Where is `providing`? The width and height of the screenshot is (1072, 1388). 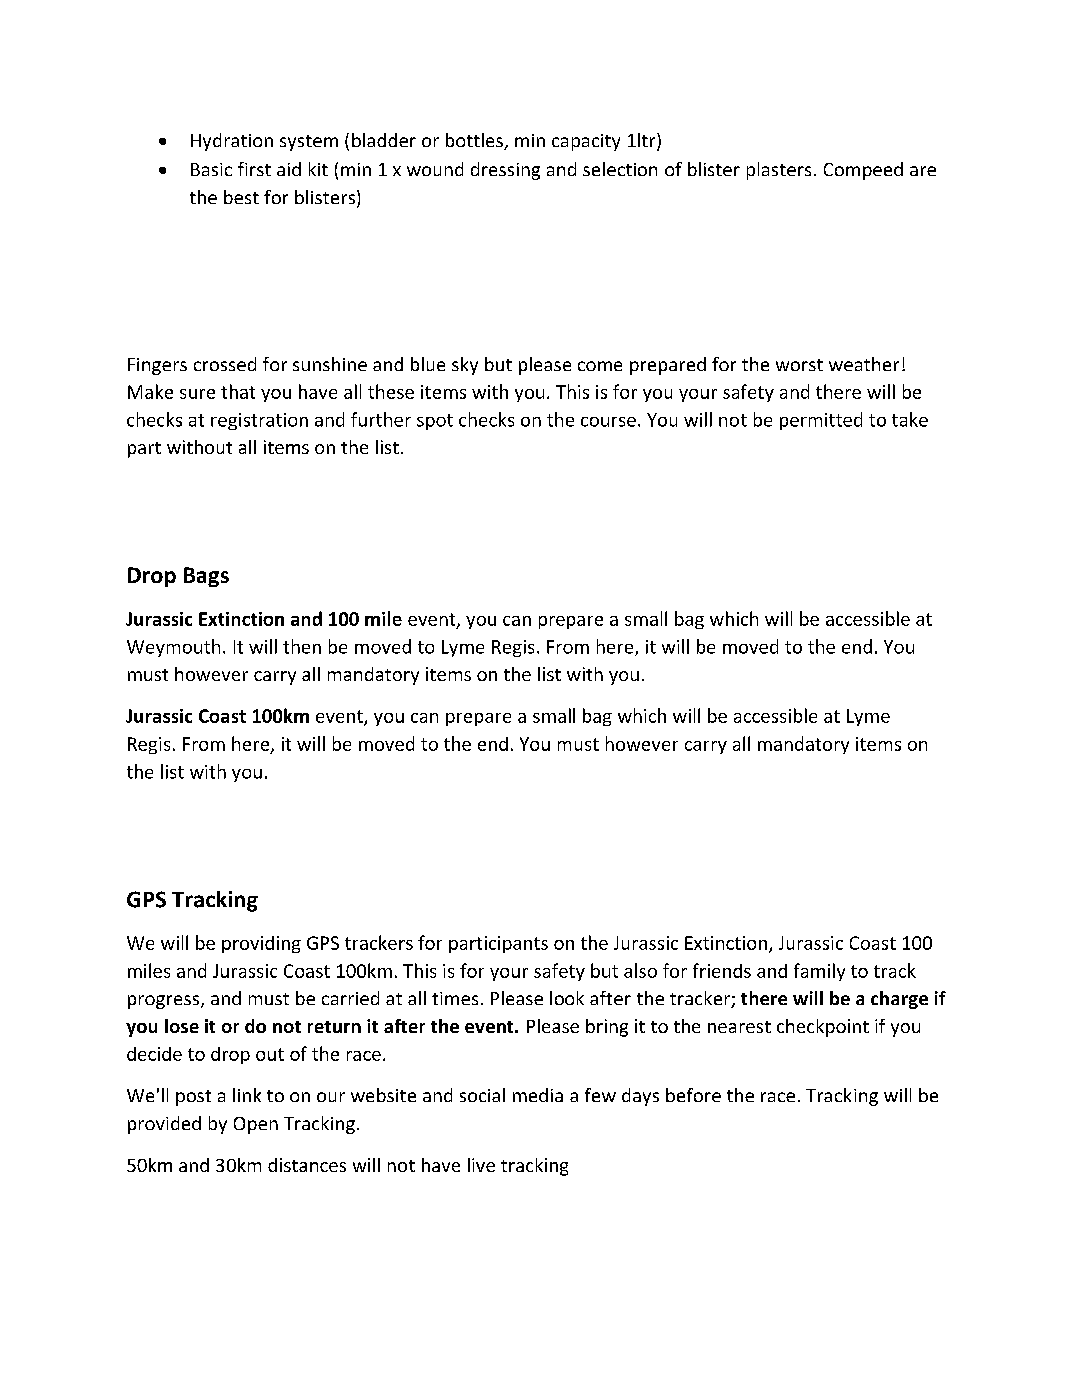 providing is located at coordinates (261, 944).
